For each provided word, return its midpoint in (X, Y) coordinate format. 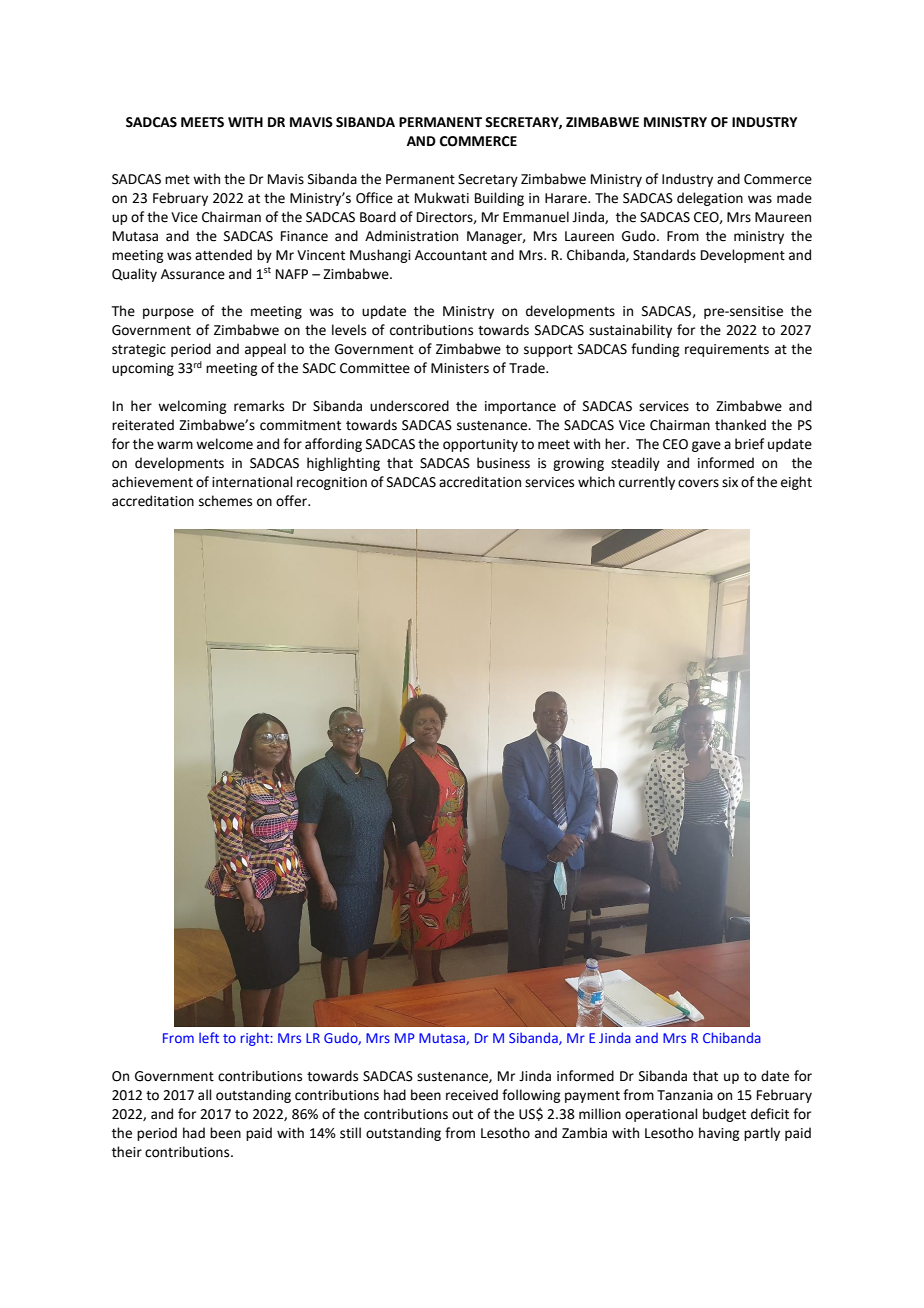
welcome (224, 444)
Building (499, 199)
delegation (710, 199)
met (177, 180)
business (503, 463)
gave (706, 446)
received (472, 1095)
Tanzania (685, 1095)
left (209, 1037)
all (205, 1095)
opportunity (480, 445)
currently (647, 483)
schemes (225, 501)
